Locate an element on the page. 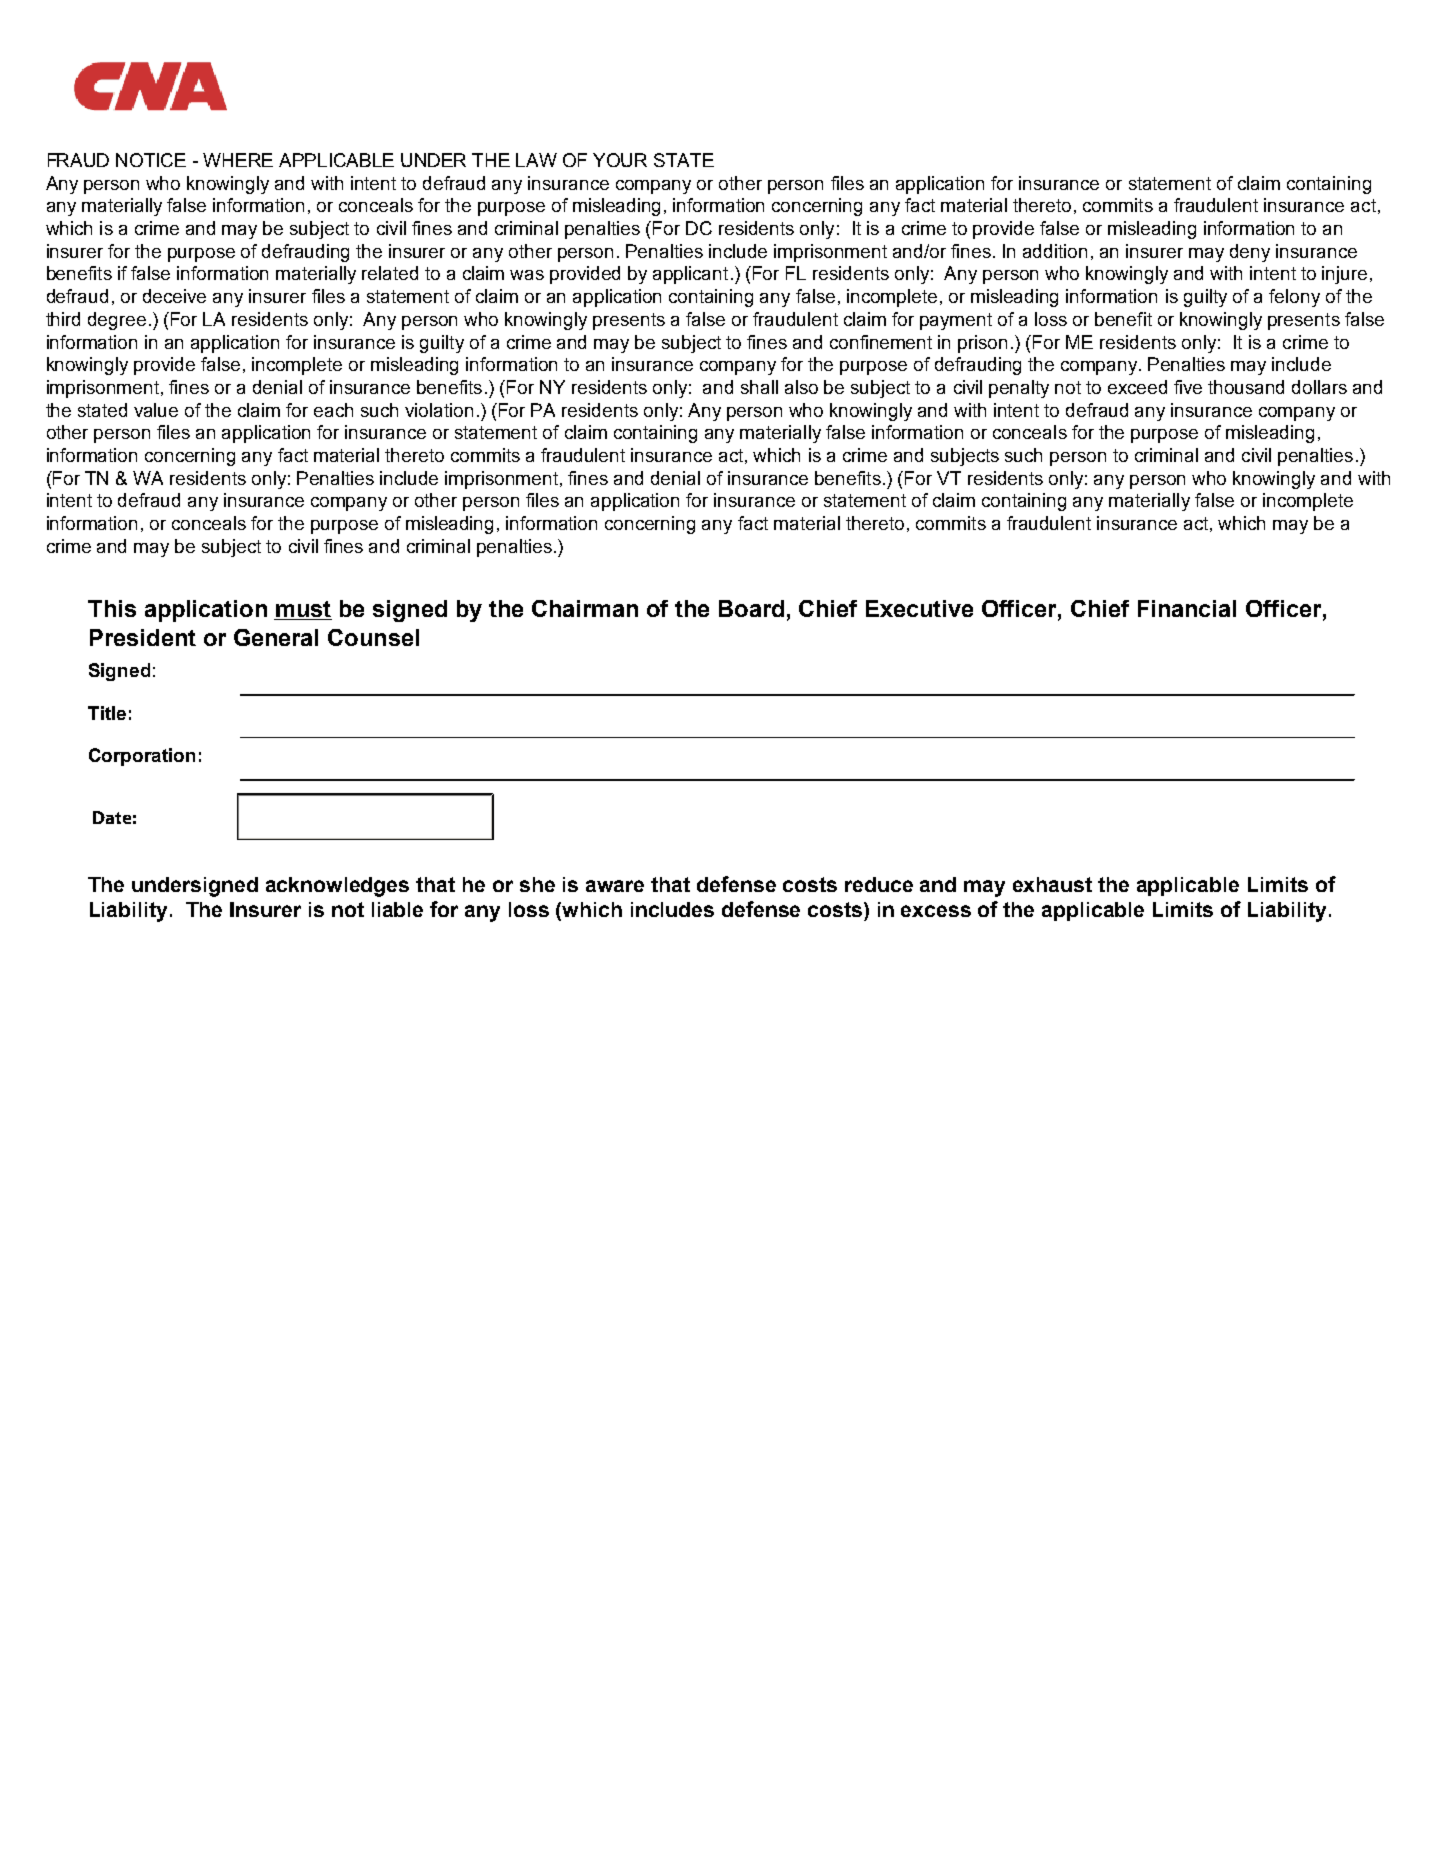 This document has width=1446, height=1871. applicant is located at coordinates (690, 275).
